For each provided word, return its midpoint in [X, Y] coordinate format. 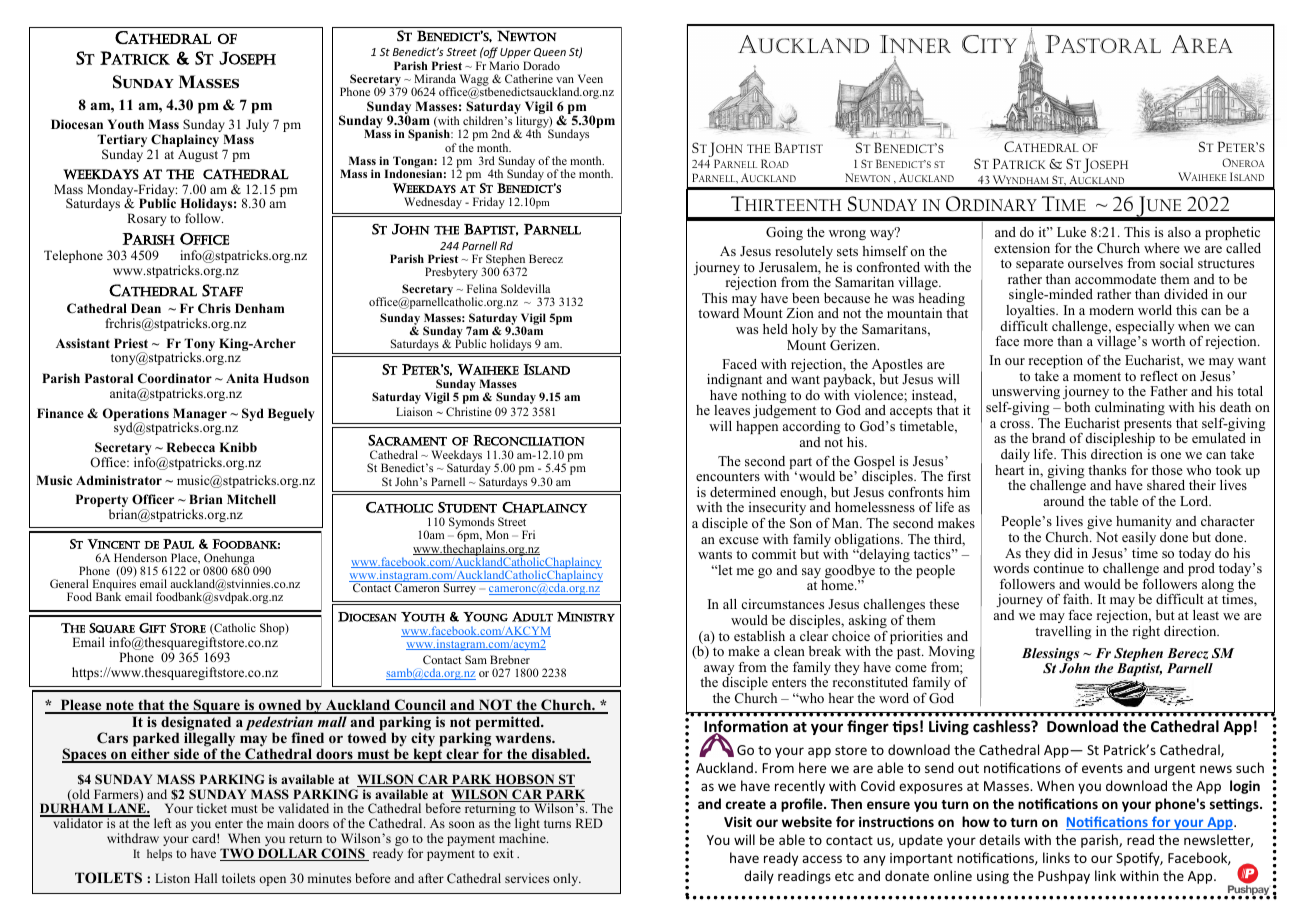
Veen [590, 78]
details [999, 839]
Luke [1071, 232]
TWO [238, 854]
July [257, 125]
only [567, 879]
